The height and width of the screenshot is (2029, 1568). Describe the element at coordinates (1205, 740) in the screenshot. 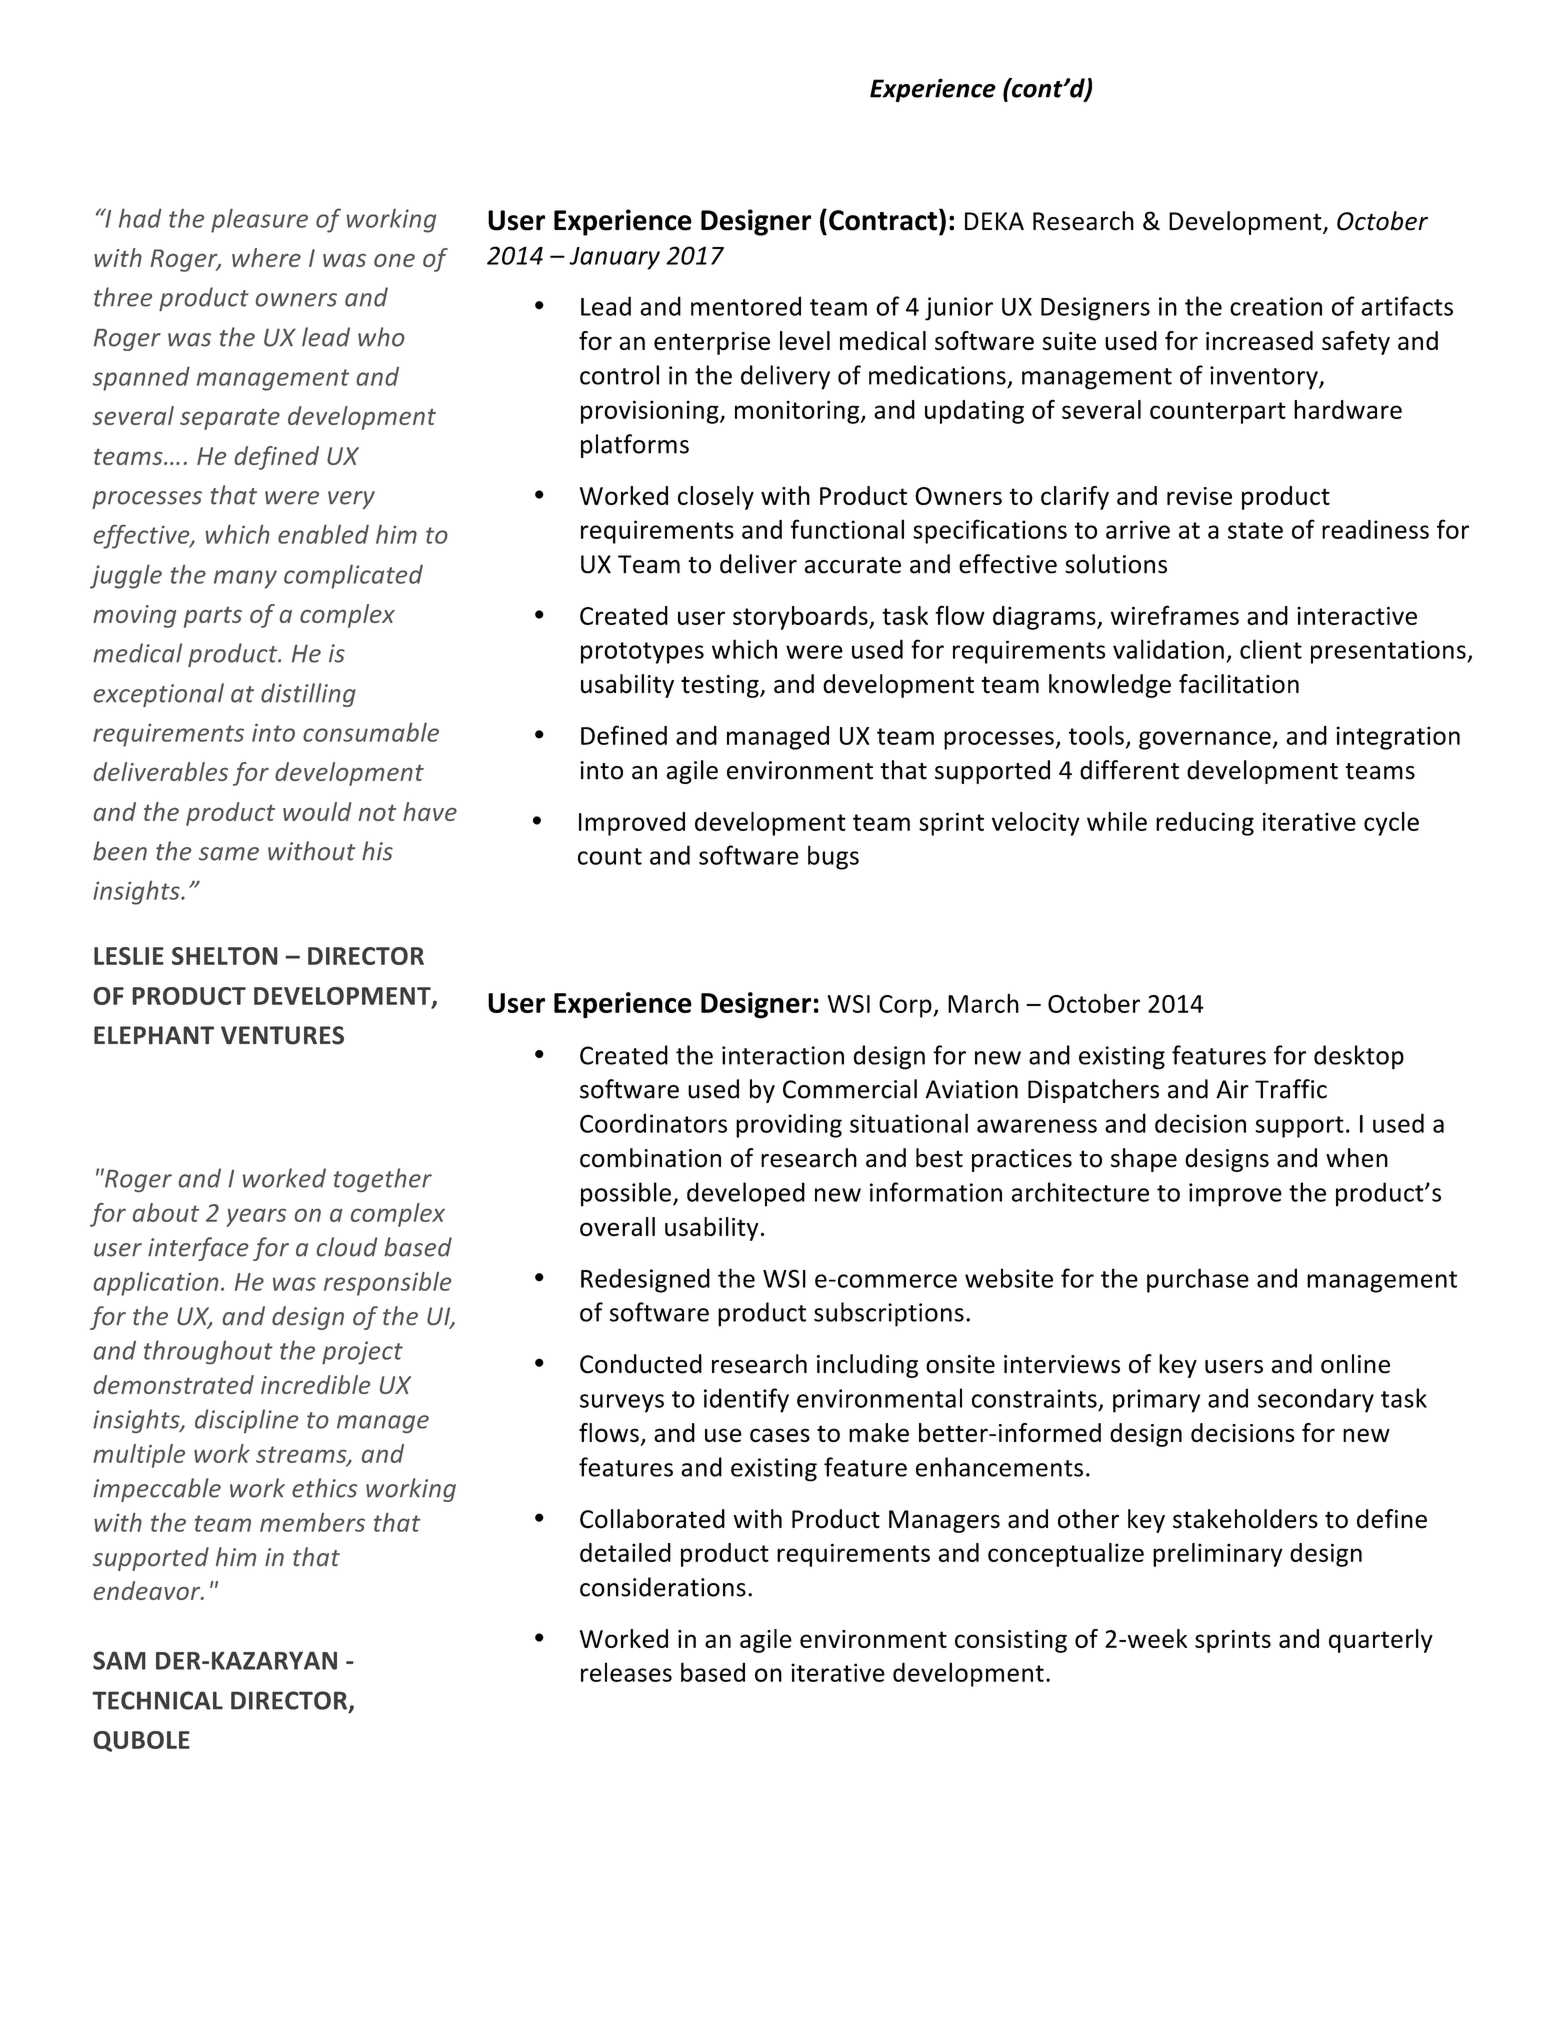

I see `governance` at that location.
